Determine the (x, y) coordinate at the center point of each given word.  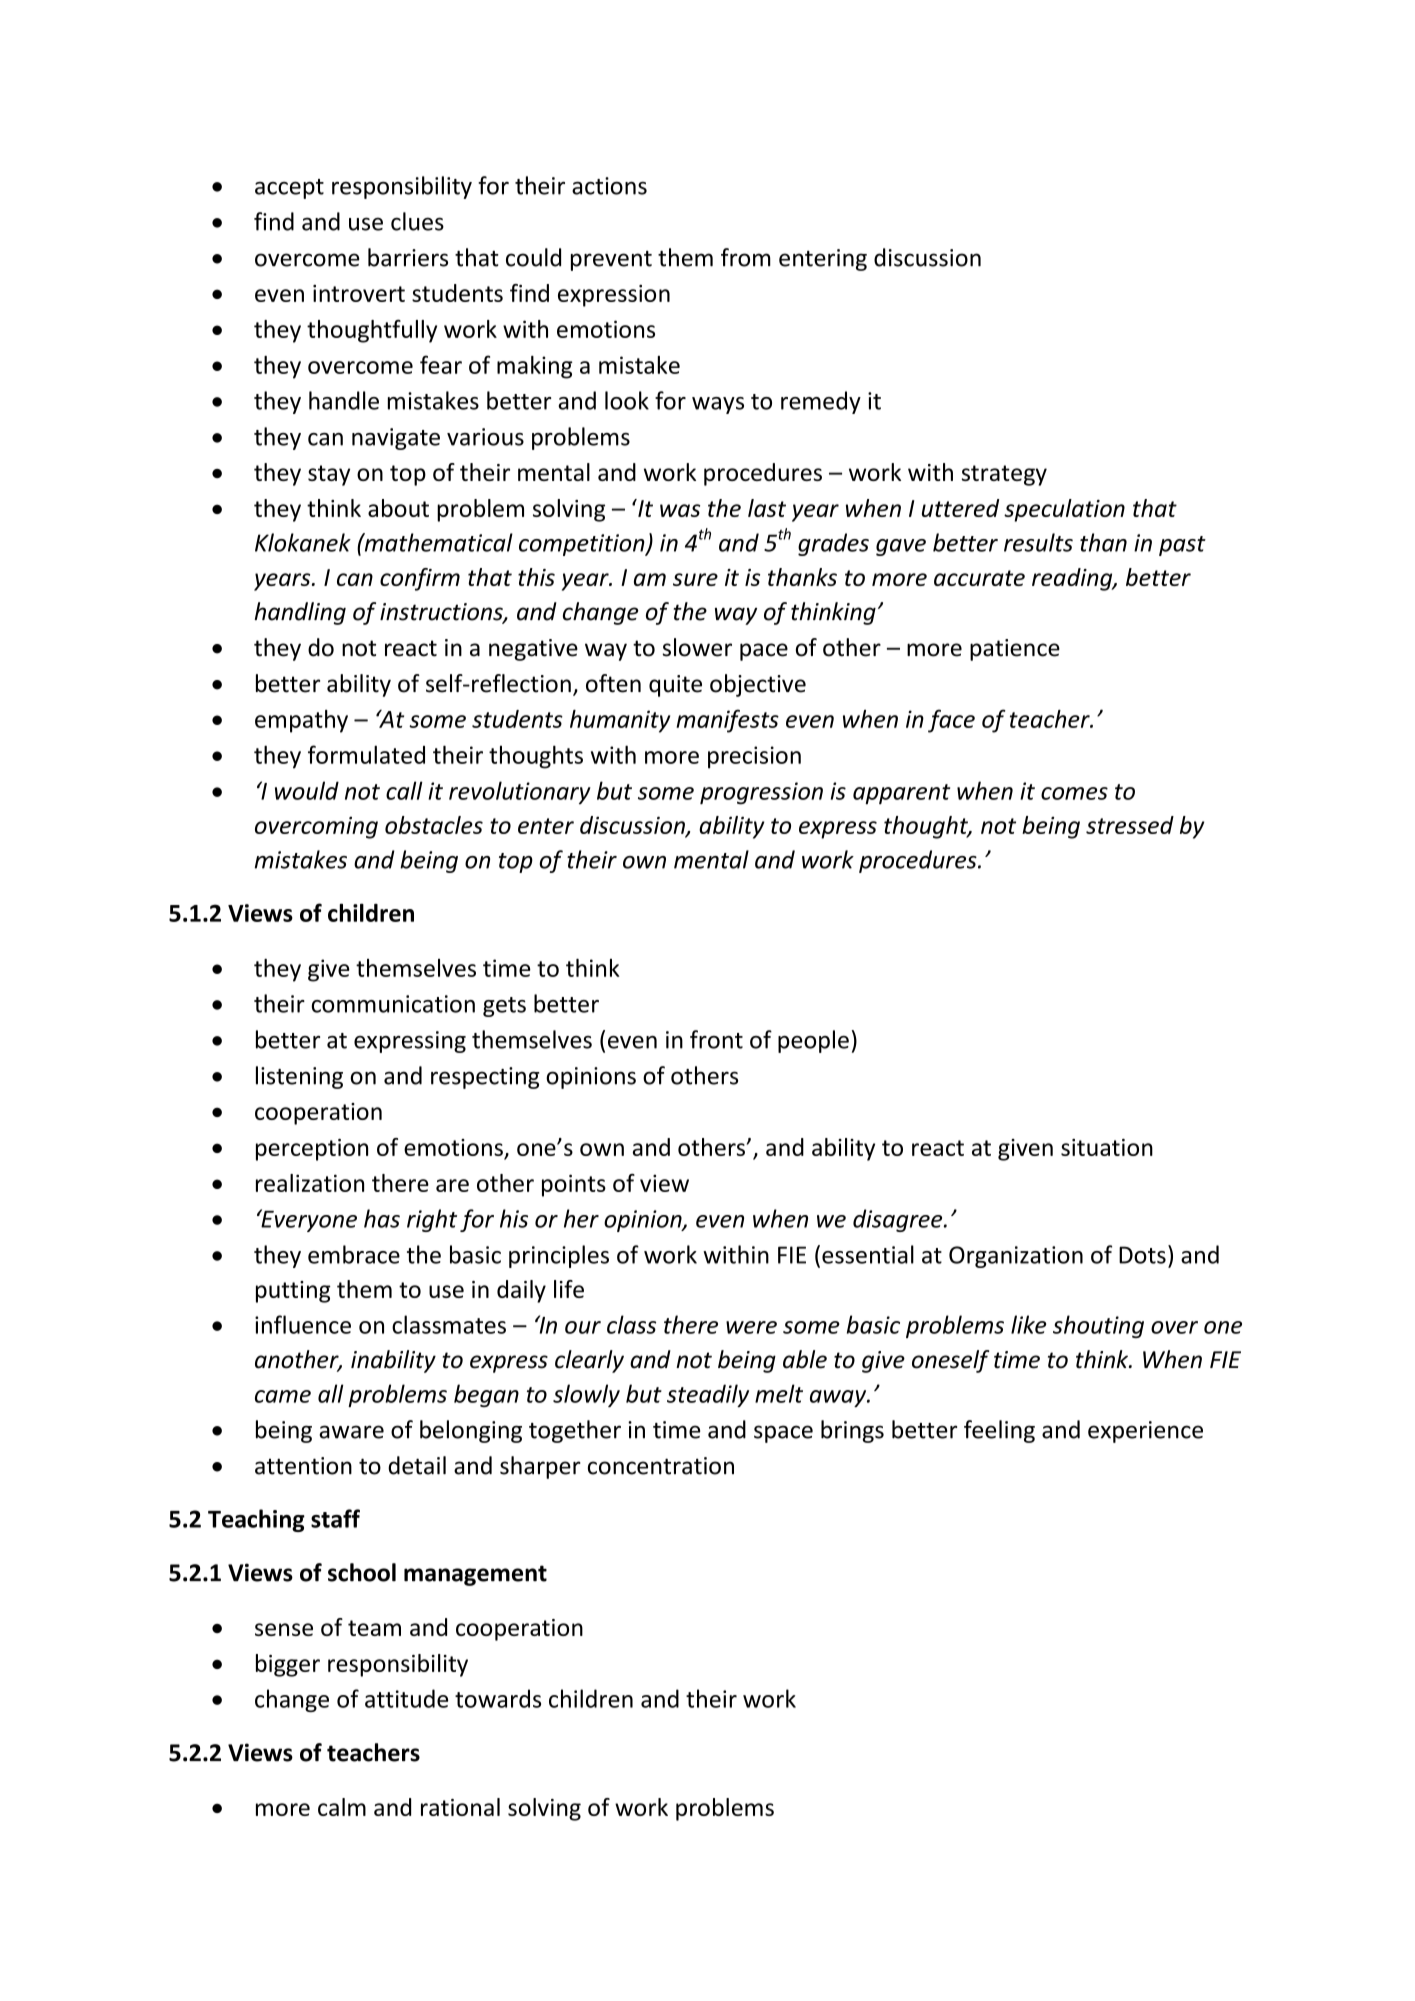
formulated (366, 754)
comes (1074, 793)
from (746, 257)
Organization (1016, 1257)
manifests (727, 721)
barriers (408, 257)
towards (498, 1698)
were (751, 1327)
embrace (354, 1254)
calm (342, 1807)
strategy (1004, 475)
